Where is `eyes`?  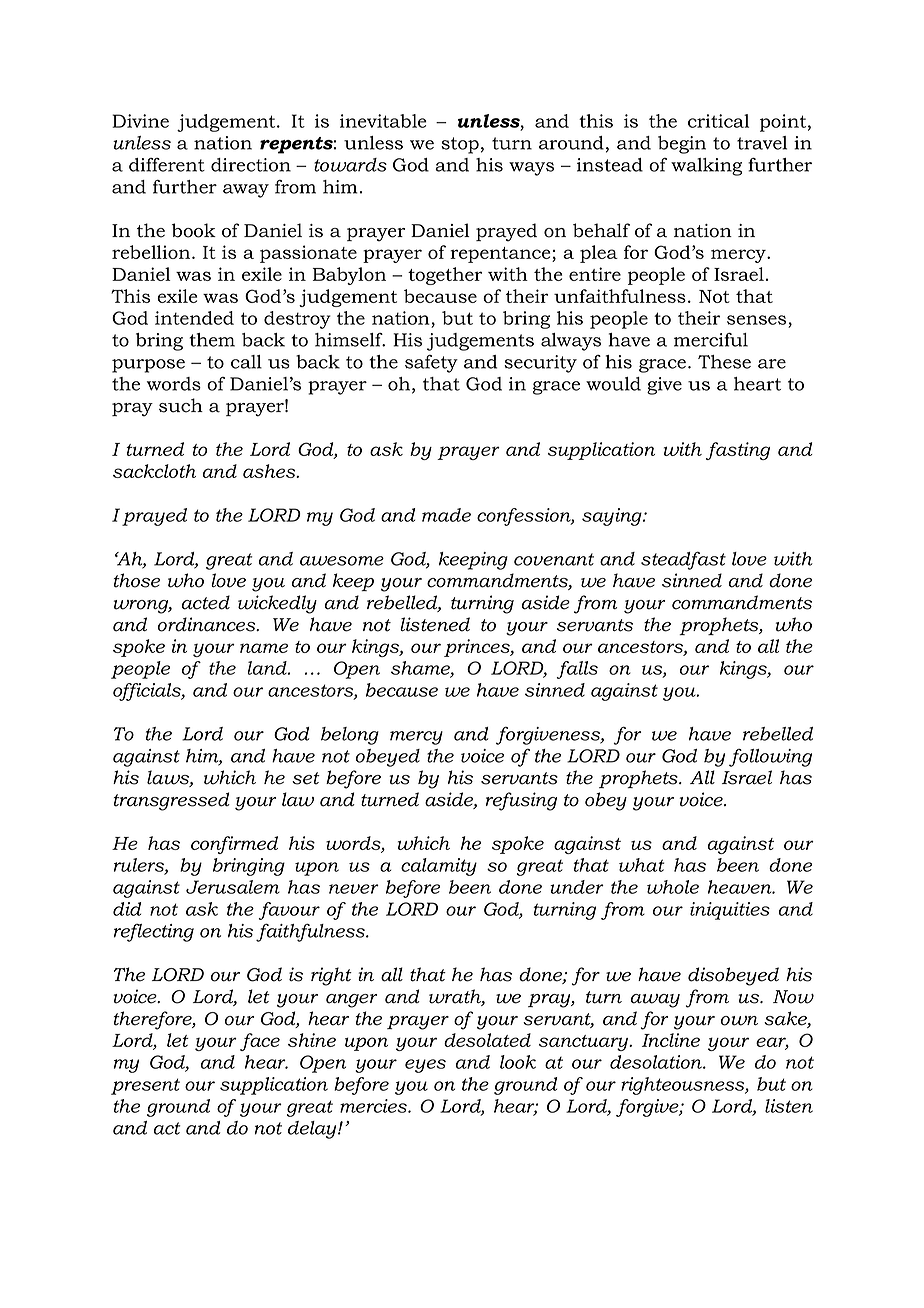
eyes is located at coordinates (425, 1066).
